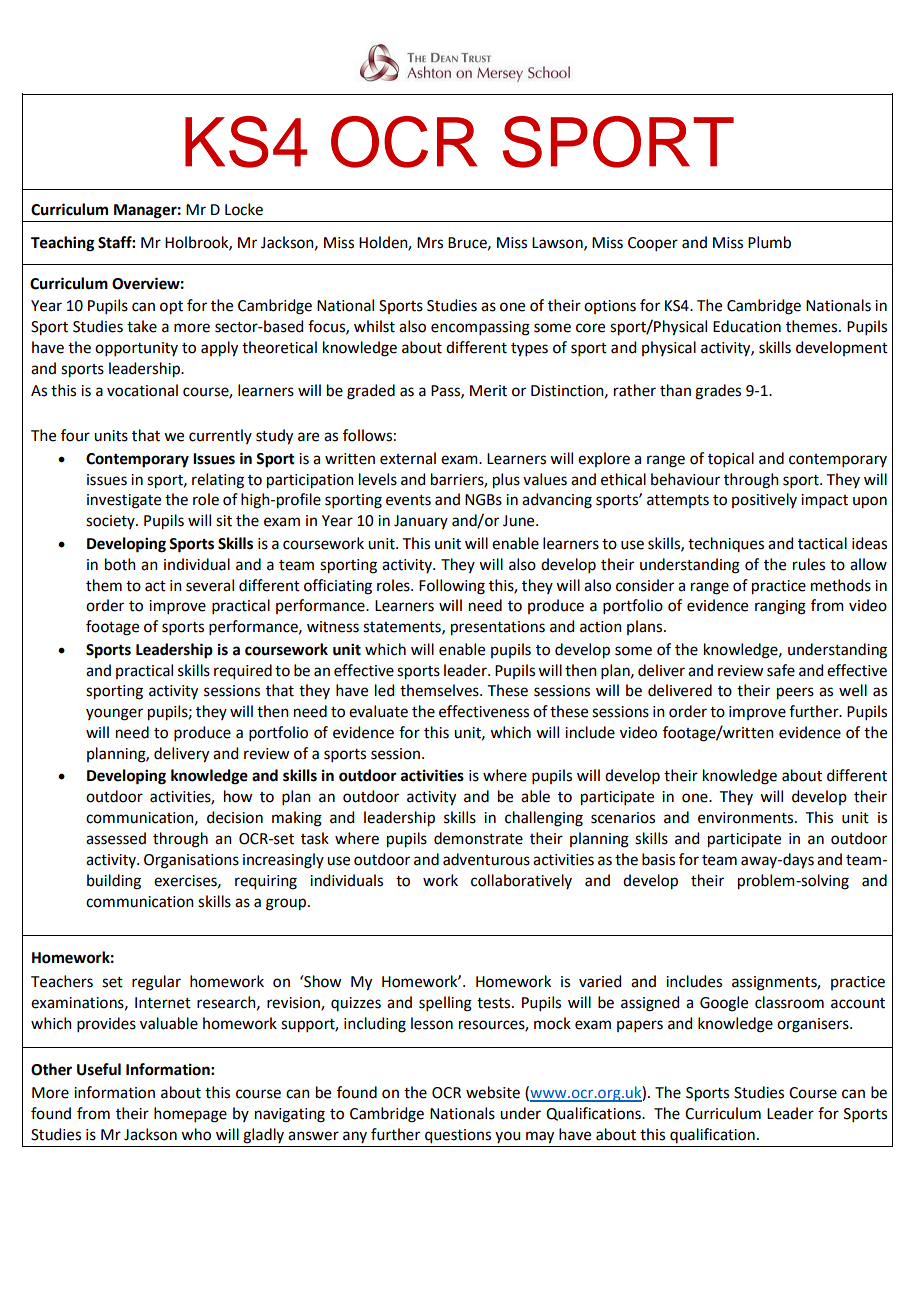 The height and width of the screenshot is (1308, 924). Describe the element at coordinates (114, 714) in the screenshot. I see `younger` at that location.
